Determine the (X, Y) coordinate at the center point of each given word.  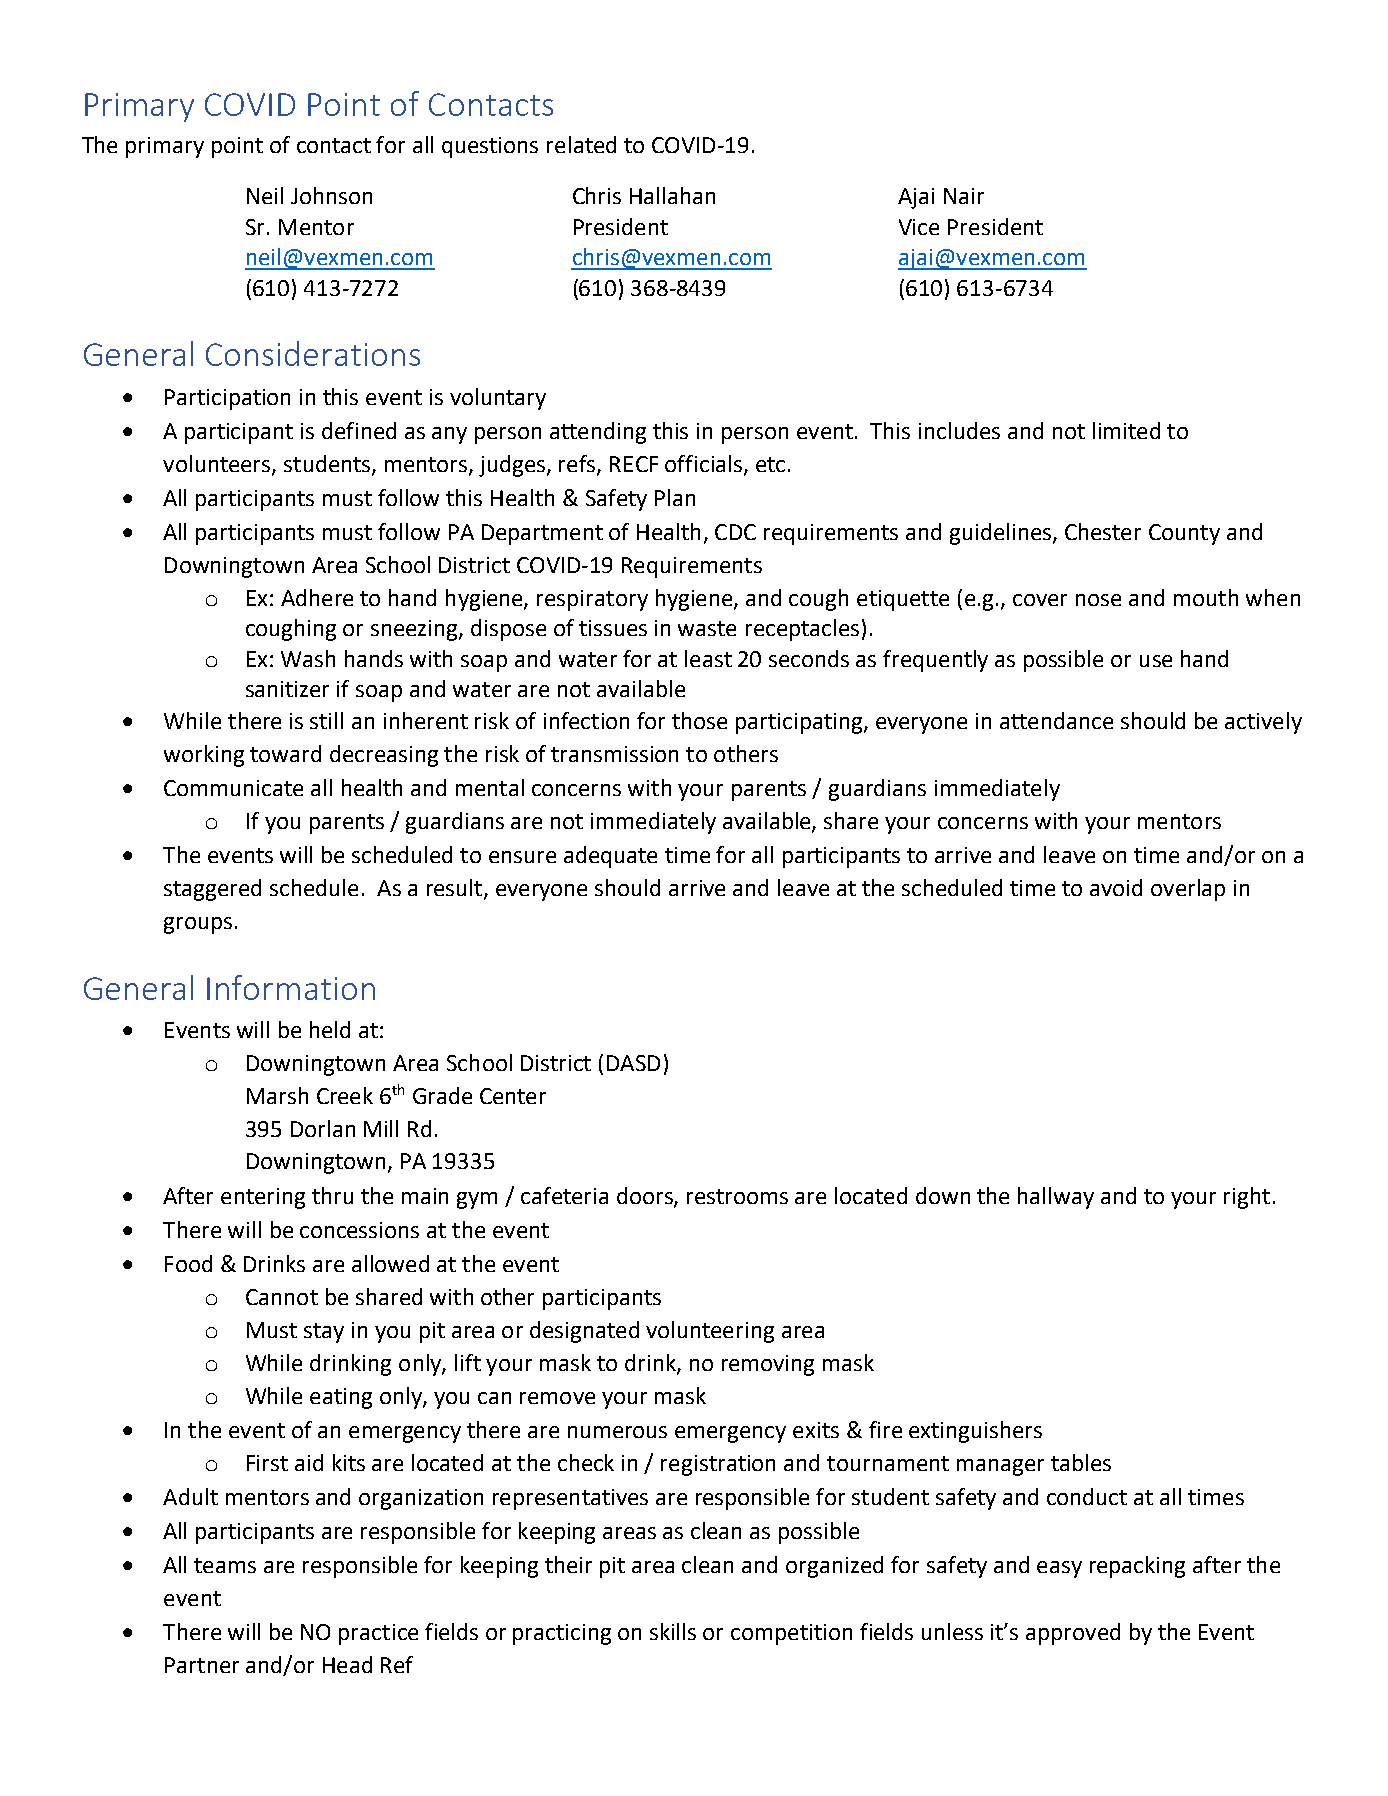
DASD (633, 1063)
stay (324, 1333)
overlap (1188, 890)
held (330, 1029)
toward (285, 753)
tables (1081, 1462)
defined (359, 430)
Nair (964, 196)
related (581, 144)
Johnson (331, 195)
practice (378, 1634)
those (699, 720)
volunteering (710, 1332)
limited (1126, 430)
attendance (1056, 720)
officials (703, 463)
